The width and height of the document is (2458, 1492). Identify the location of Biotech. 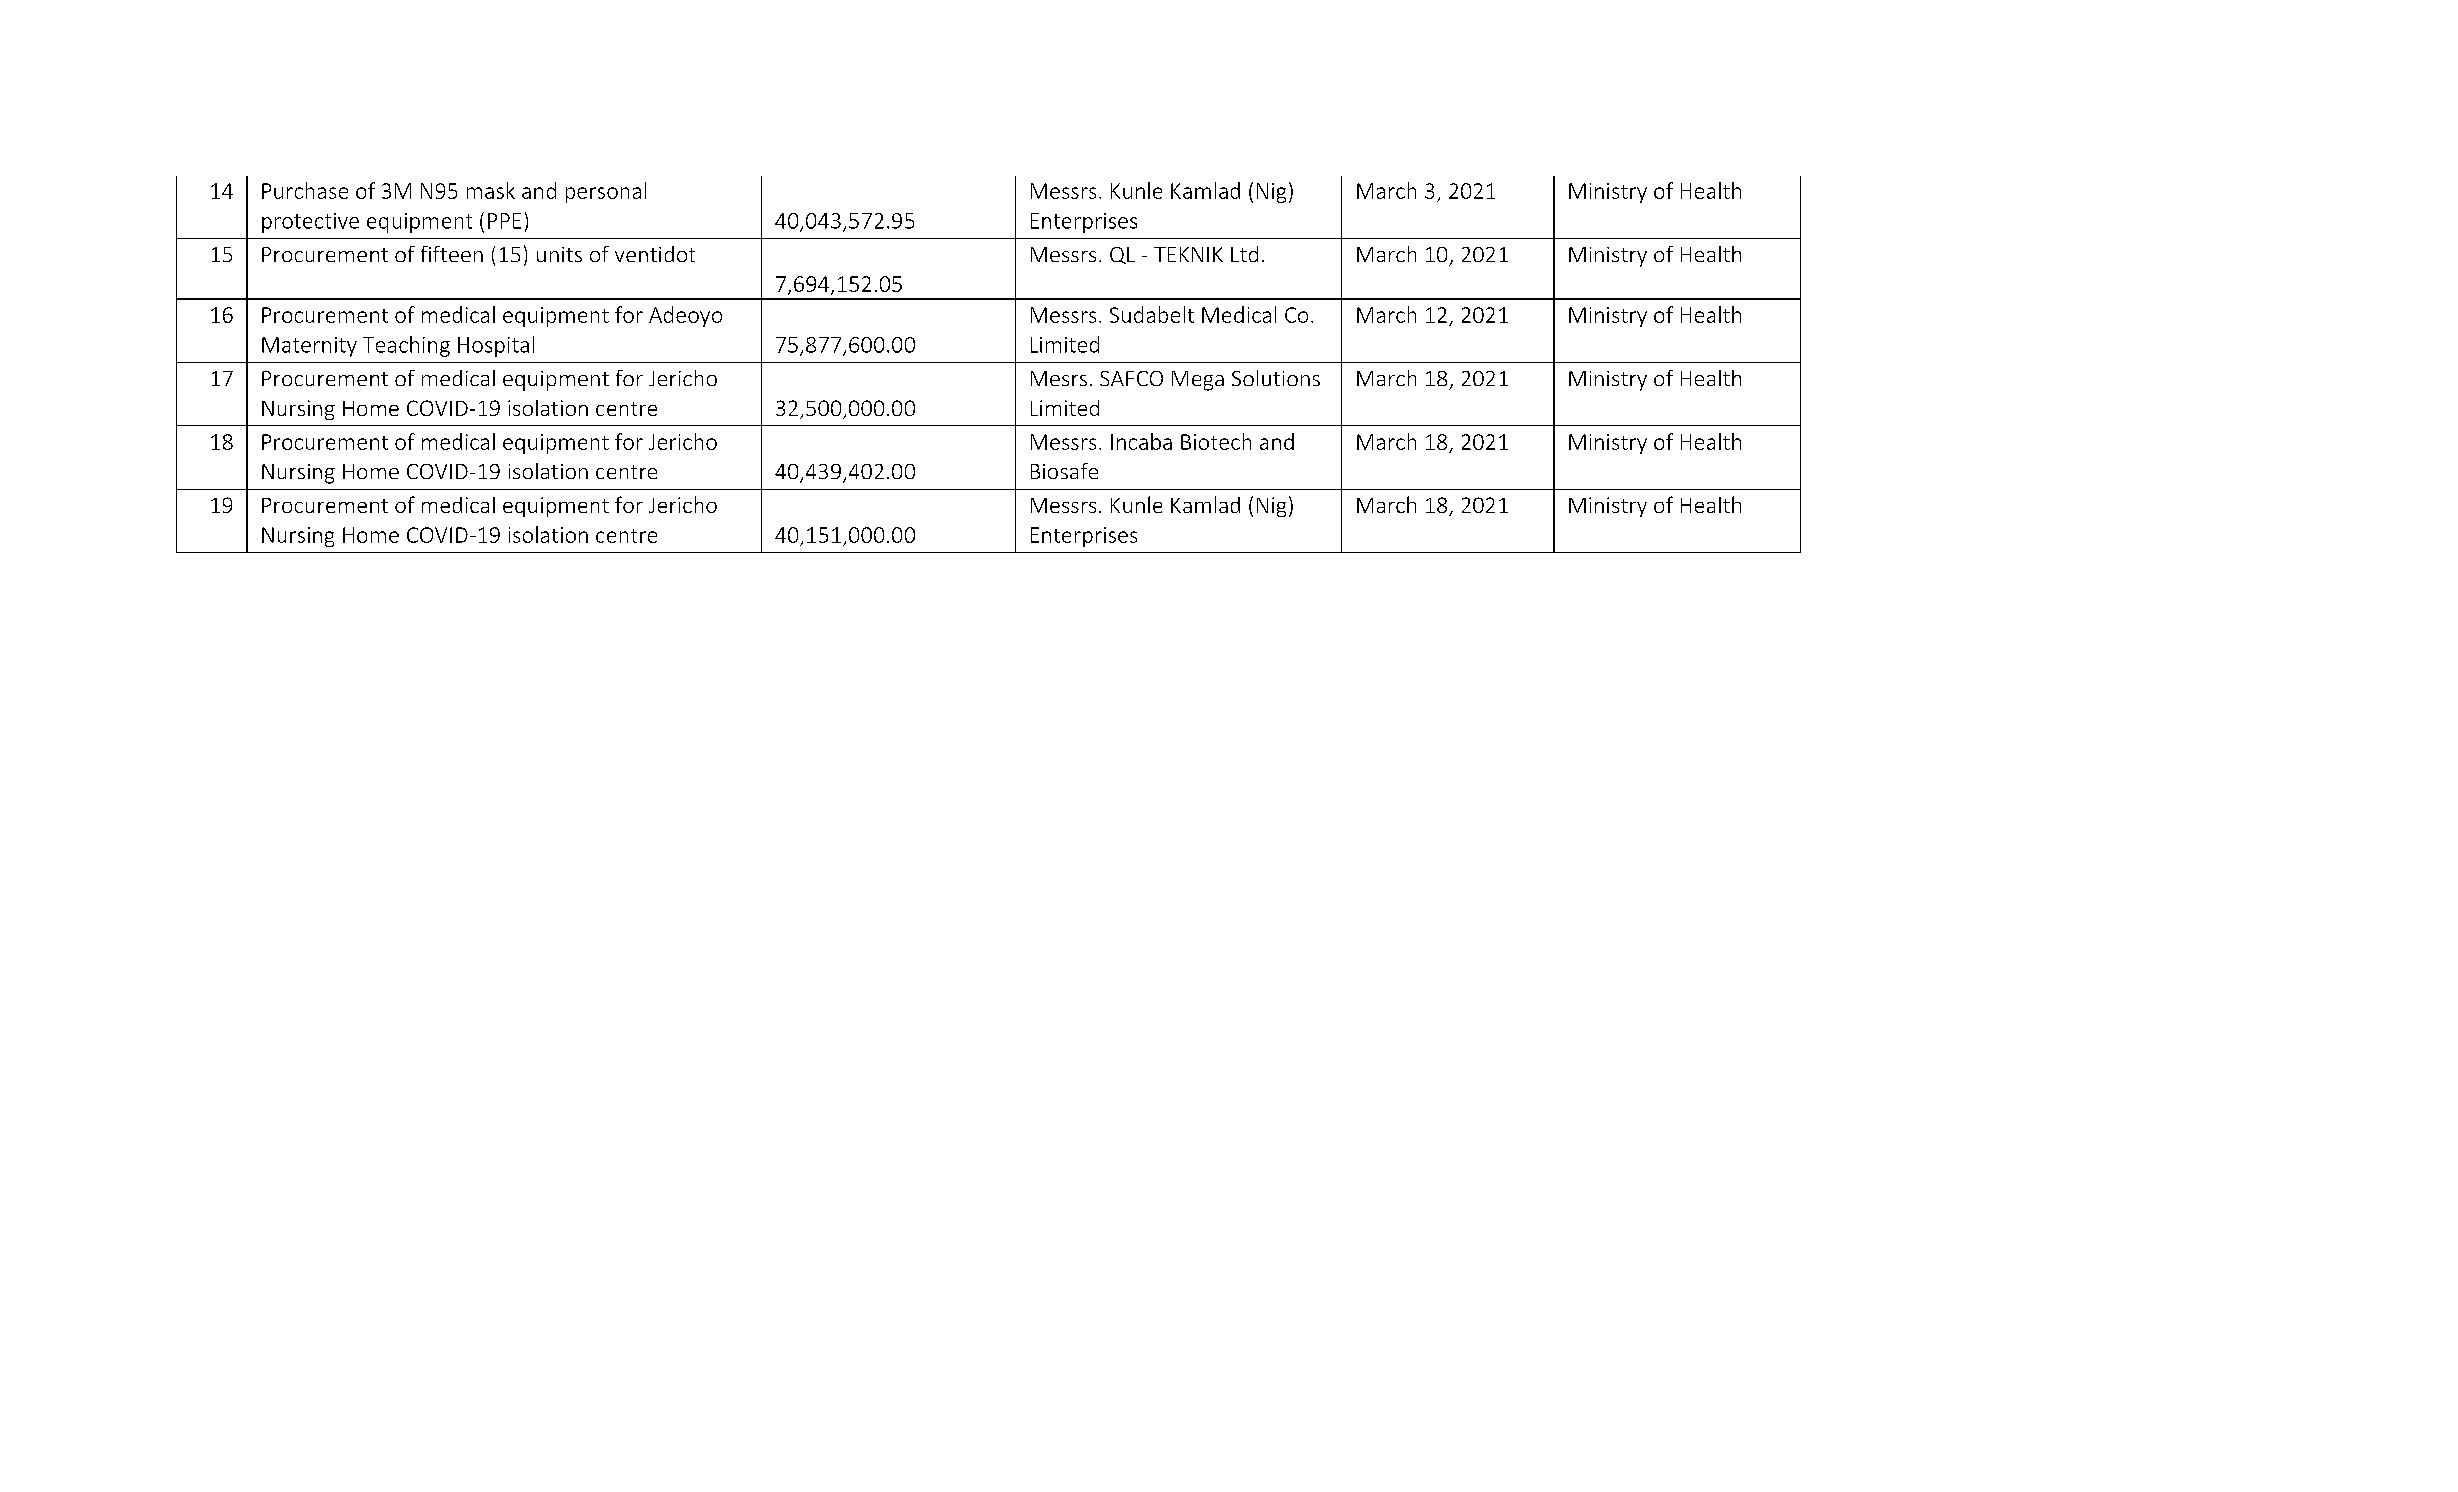
(1216, 441).
